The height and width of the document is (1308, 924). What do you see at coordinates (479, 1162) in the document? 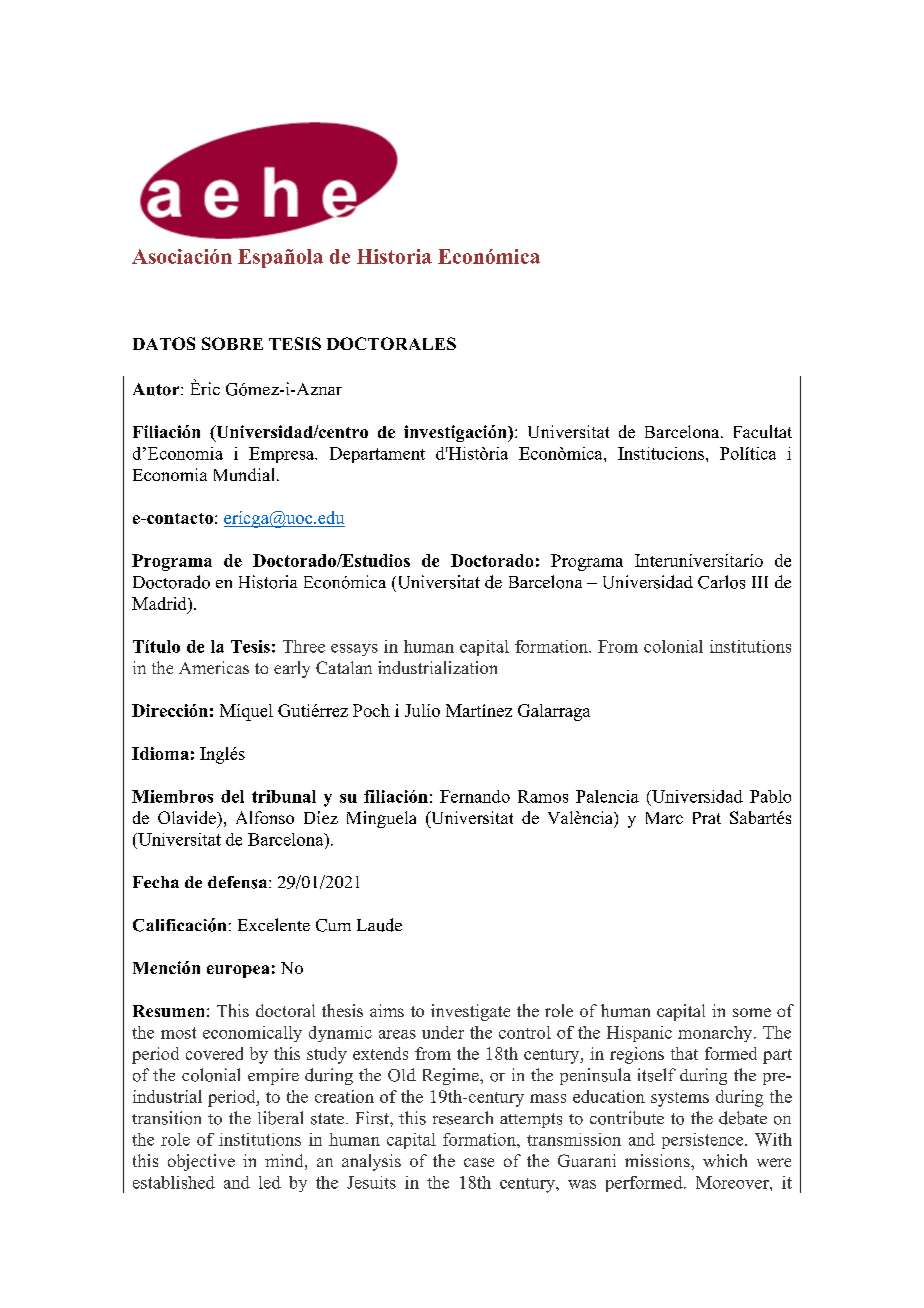
I see `case` at bounding box center [479, 1162].
